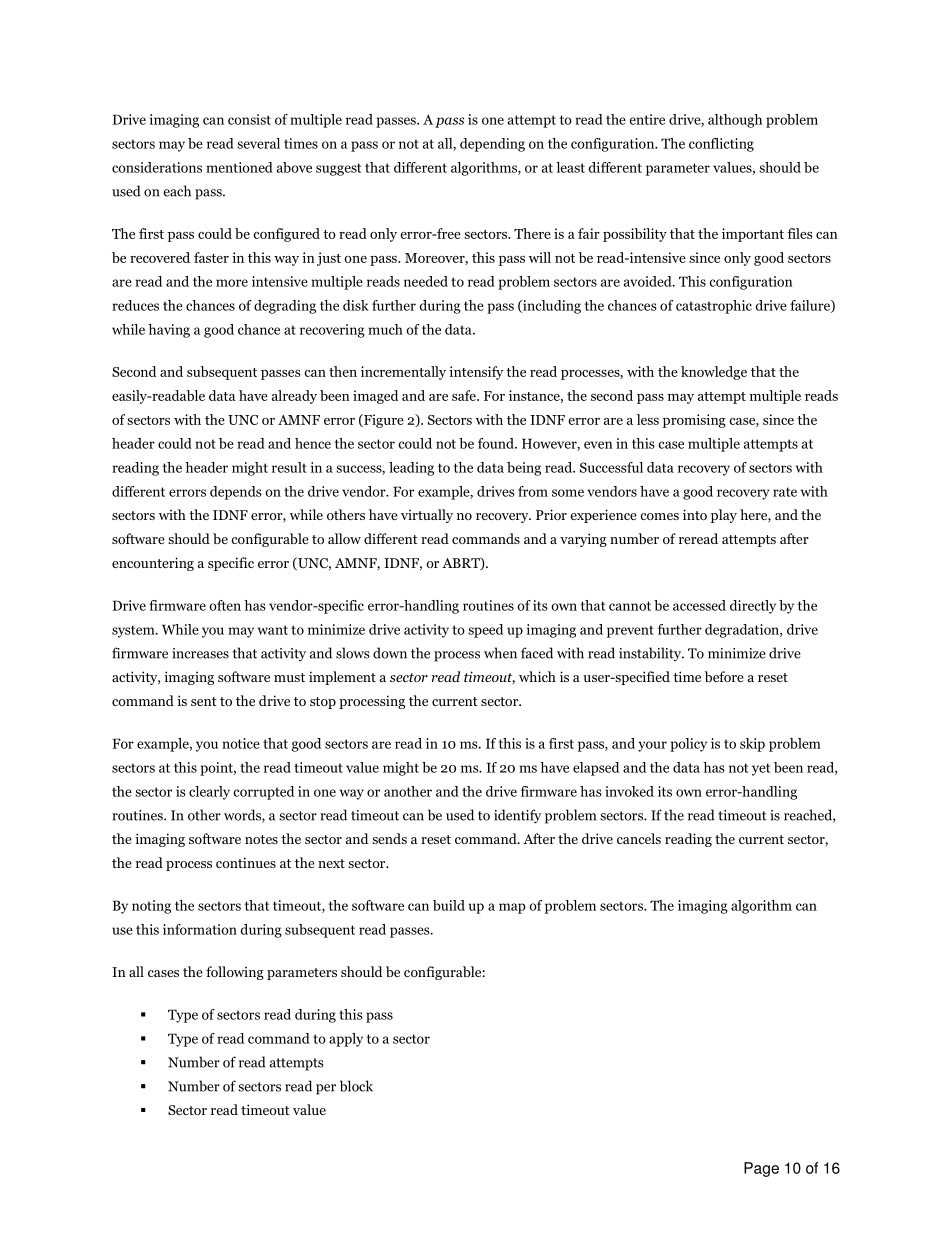 The height and width of the document is (1233, 952). I want to click on knowledge, so click(714, 373).
